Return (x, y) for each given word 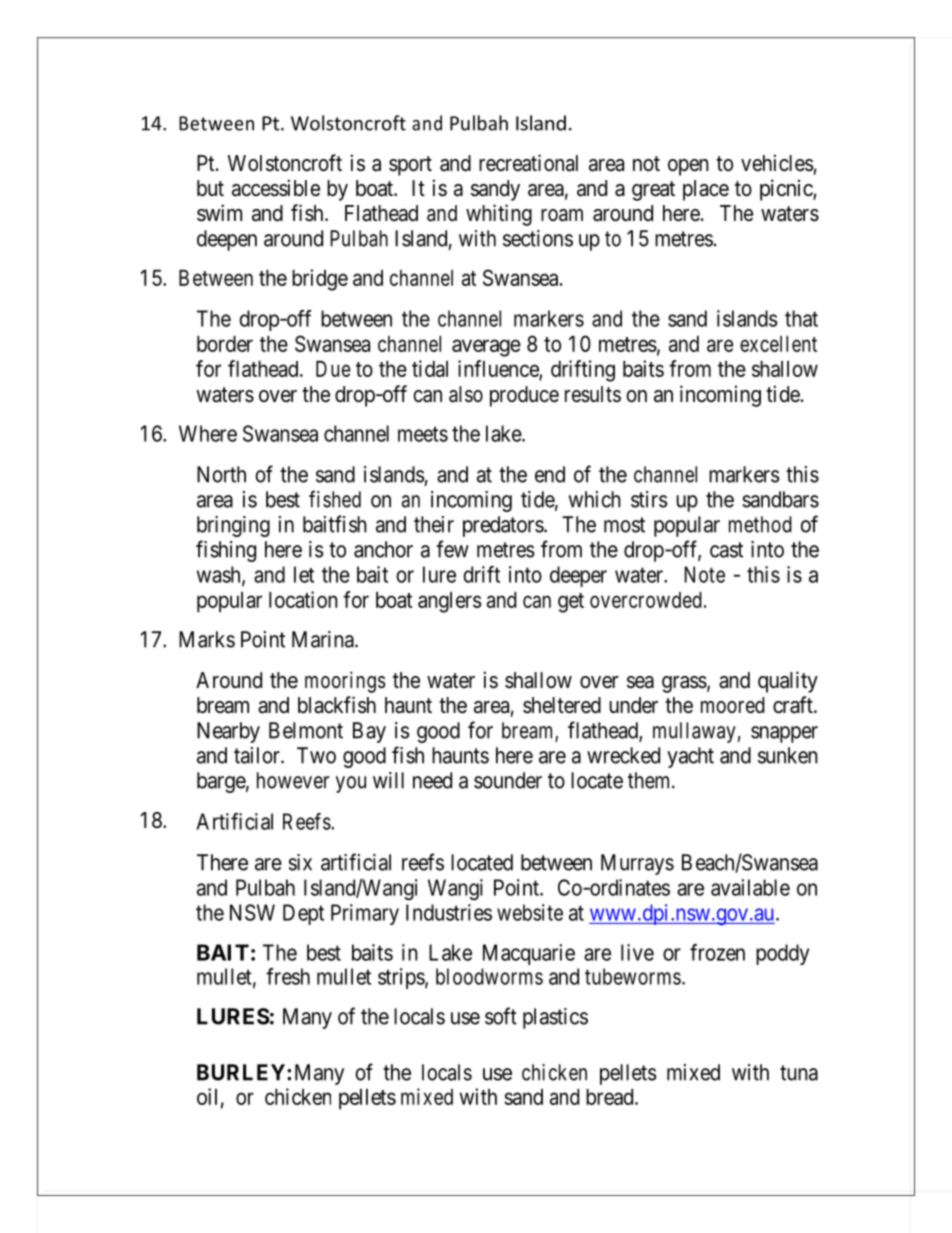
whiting (499, 215)
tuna (799, 1073)
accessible (276, 188)
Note (705, 574)
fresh (288, 976)
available (750, 887)
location (303, 599)
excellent (778, 344)
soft (501, 1016)
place (706, 190)
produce (524, 396)
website (530, 912)
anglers (450, 602)
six (300, 862)
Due (333, 369)
